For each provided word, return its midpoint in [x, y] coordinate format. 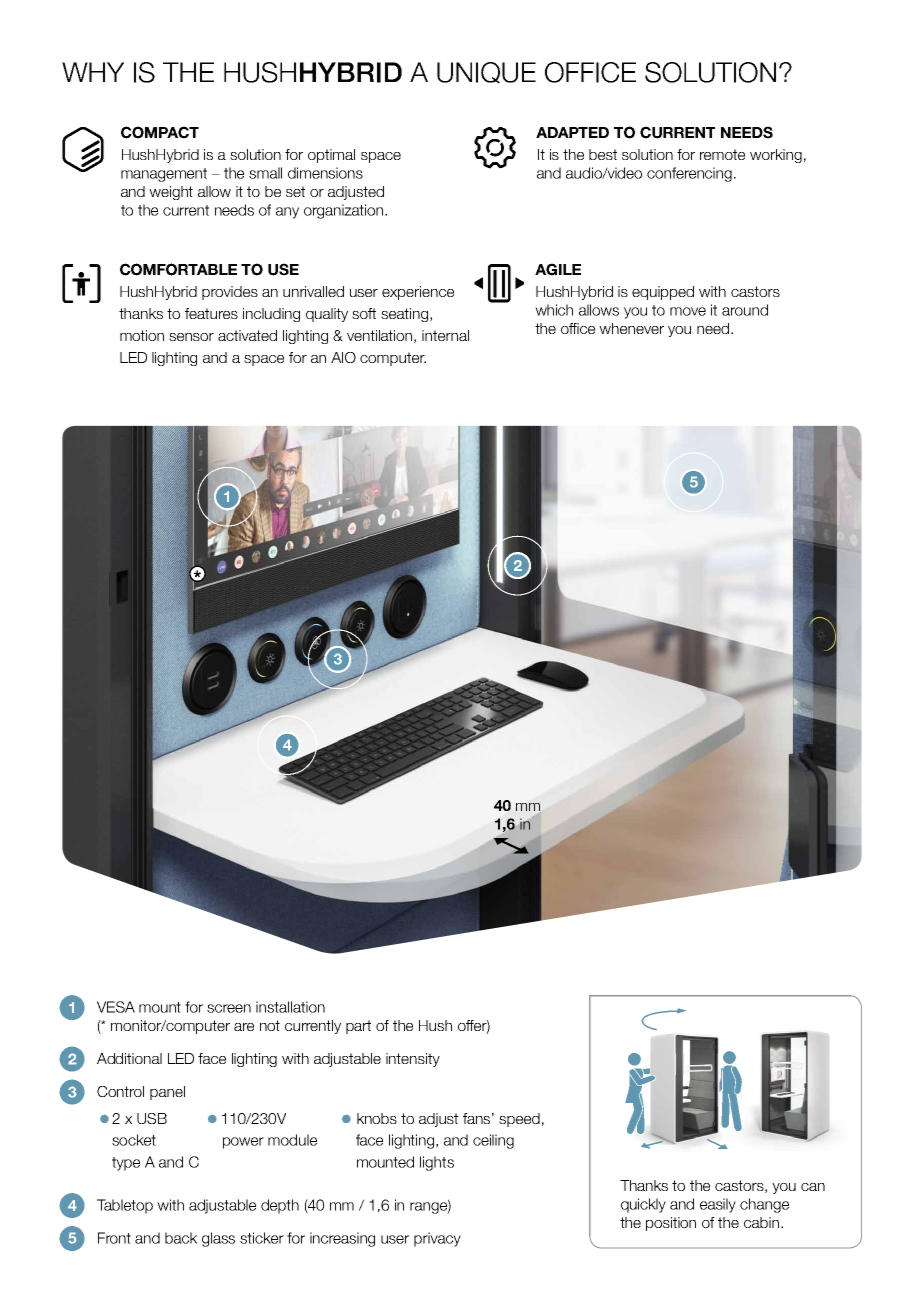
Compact [160, 132]
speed [519, 1120]
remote [722, 154]
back [181, 1238]
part [358, 1027]
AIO [343, 357]
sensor [191, 337]
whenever [631, 328]
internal [445, 335]
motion [142, 335]
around [745, 310]
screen [229, 1008]
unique [486, 73]
